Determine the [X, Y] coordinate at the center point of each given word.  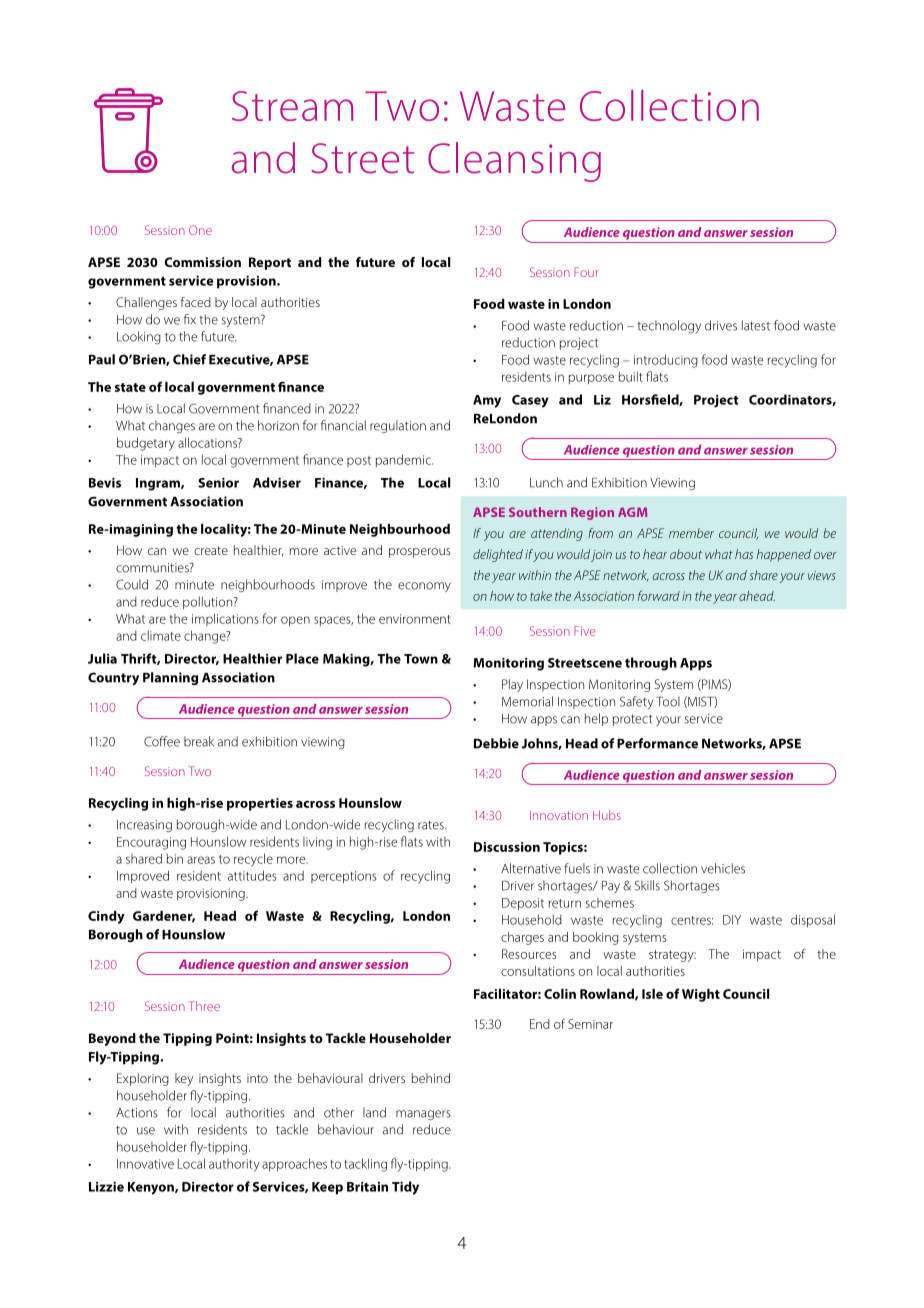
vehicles [723, 868]
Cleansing [514, 162]
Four [586, 272]
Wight [701, 995]
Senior [218, 482]
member [691, 533]
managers [423, 1115]
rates [432, 825]
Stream [292, 106]
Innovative [145, 1164]
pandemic [404, 460]
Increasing [144, 826]
